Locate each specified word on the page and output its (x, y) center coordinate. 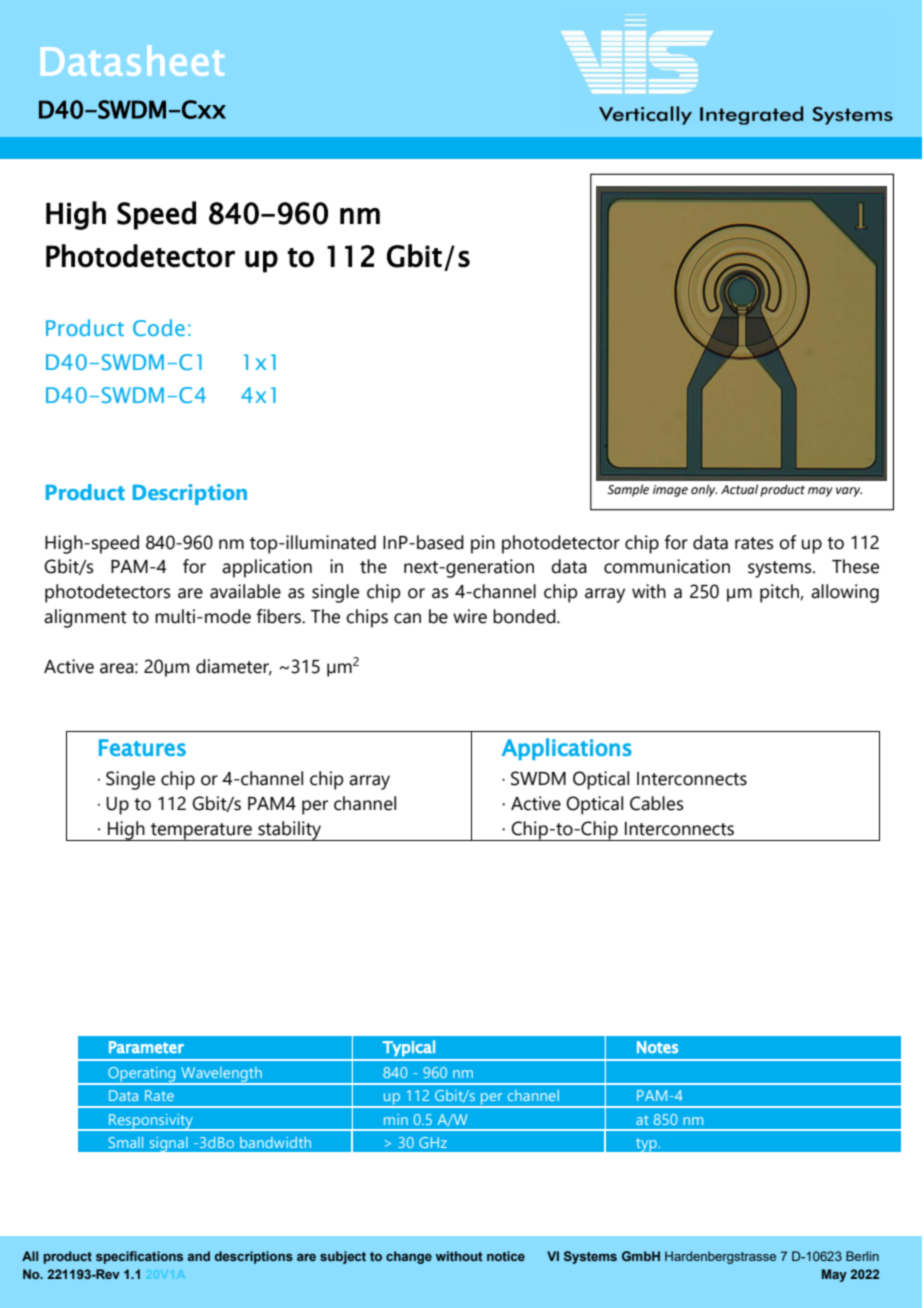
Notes (657, 1047)
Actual (739, 489)
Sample (628, 490)
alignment (85, 618)
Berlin (862, 1256)
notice (506, 1256)
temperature (201, 832)
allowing (845, 593)
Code (159, 327)
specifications (139, 1257)
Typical (408, 1048)
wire (470, 616)
